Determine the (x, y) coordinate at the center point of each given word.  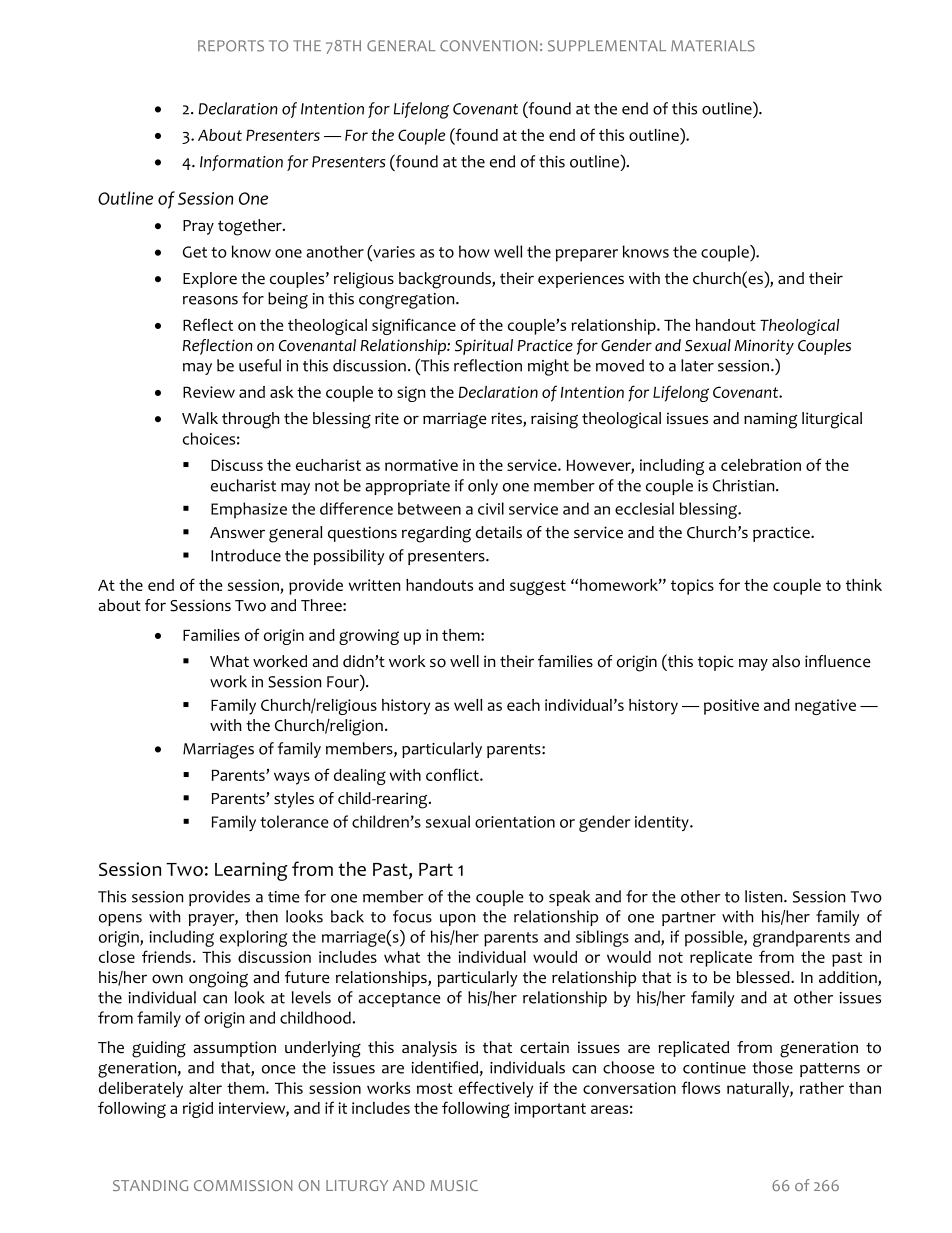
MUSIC (454, 1185)
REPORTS (231, 46)
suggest (538, 587)
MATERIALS (713, 46)
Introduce (246, 555)
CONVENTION (489, 46)
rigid (198, 1110)
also (786, 661)
